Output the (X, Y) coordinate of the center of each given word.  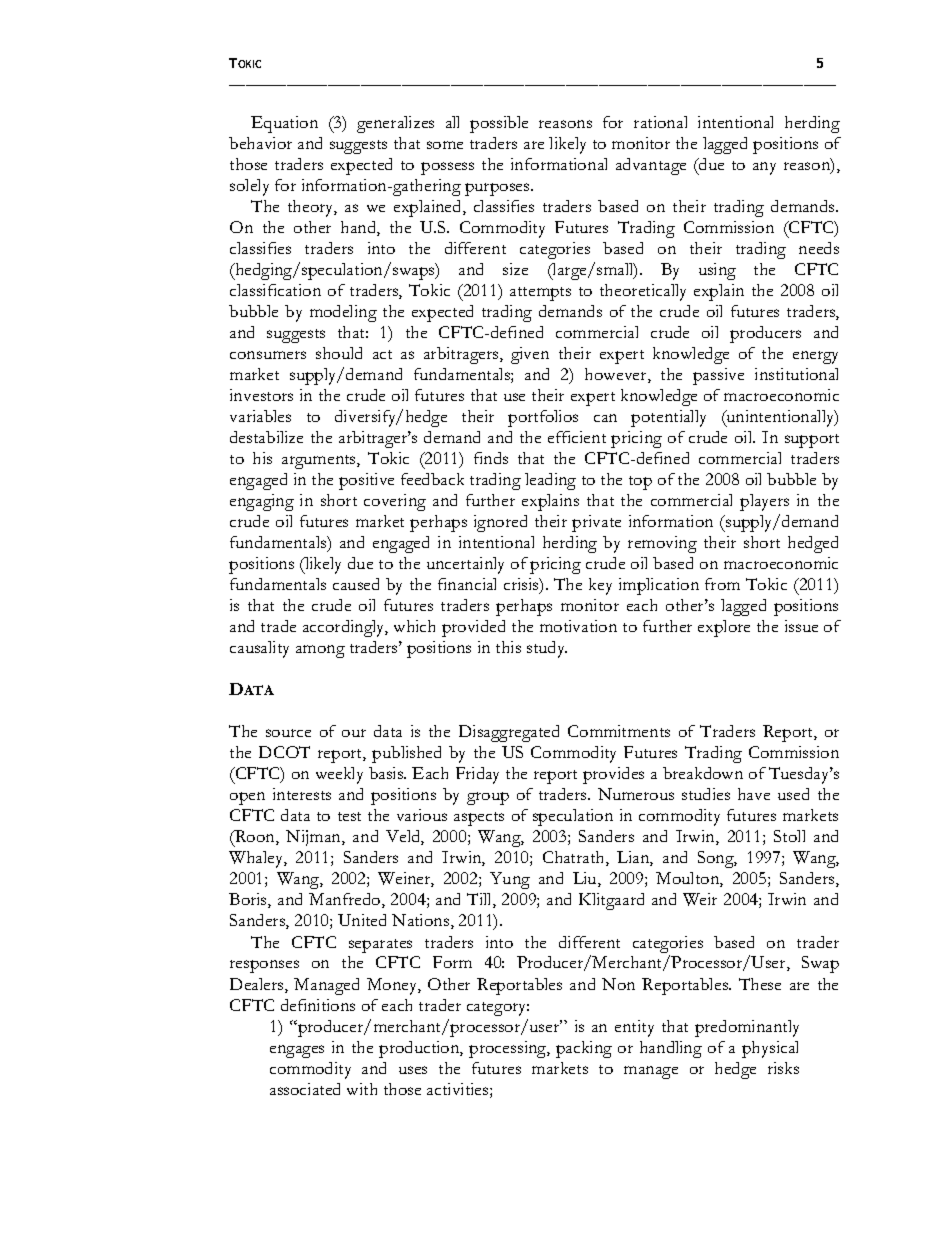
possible (499, 124)
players (764, 502)
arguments (320, 462)
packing (584, 1049)
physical (770, 1049)
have (754, 794)
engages (297, 1051)
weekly (339, 775)
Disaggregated (509, 733)
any (764, 168)
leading (550, 481)
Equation (284, 124)
